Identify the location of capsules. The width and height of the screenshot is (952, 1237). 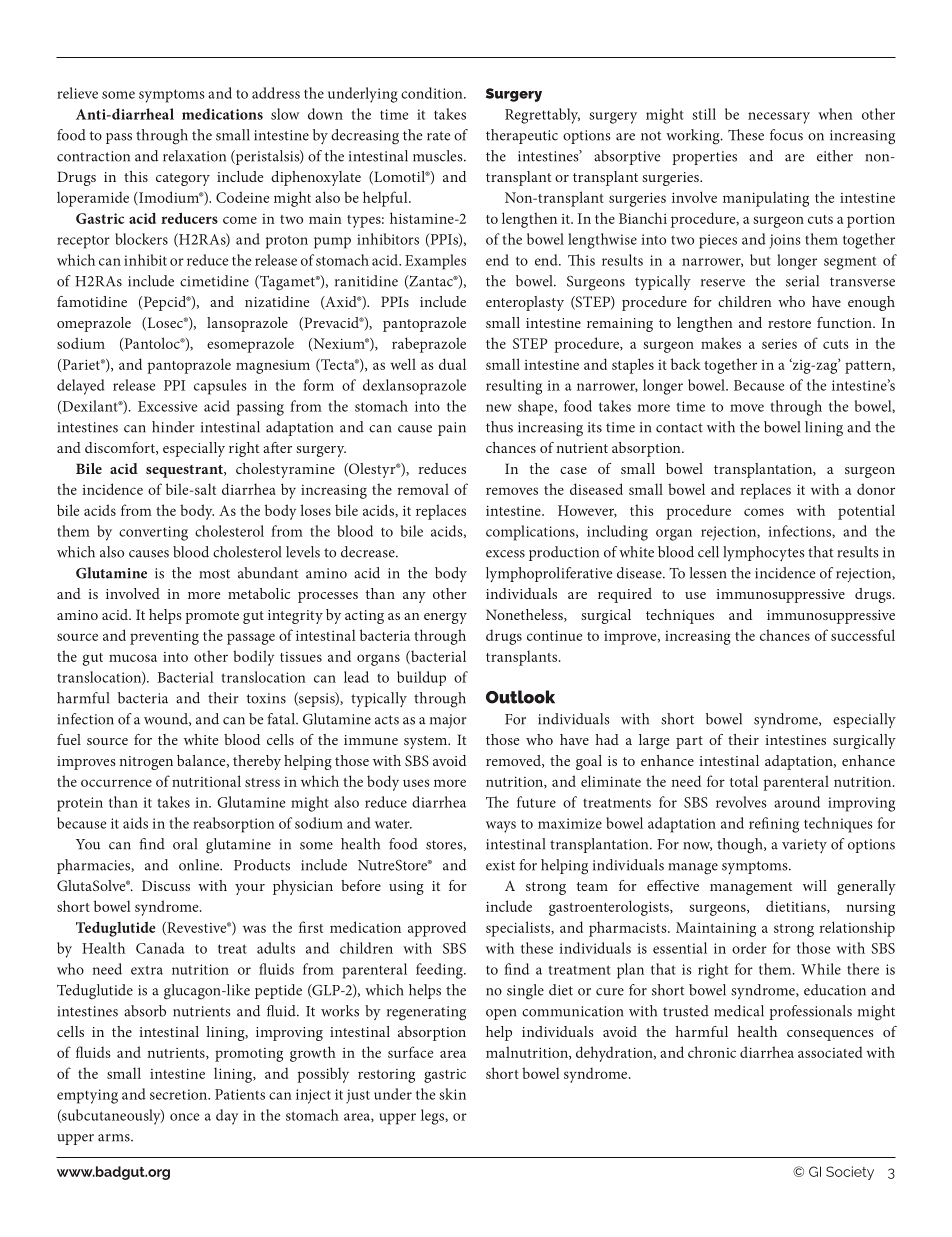
(220, 387).
